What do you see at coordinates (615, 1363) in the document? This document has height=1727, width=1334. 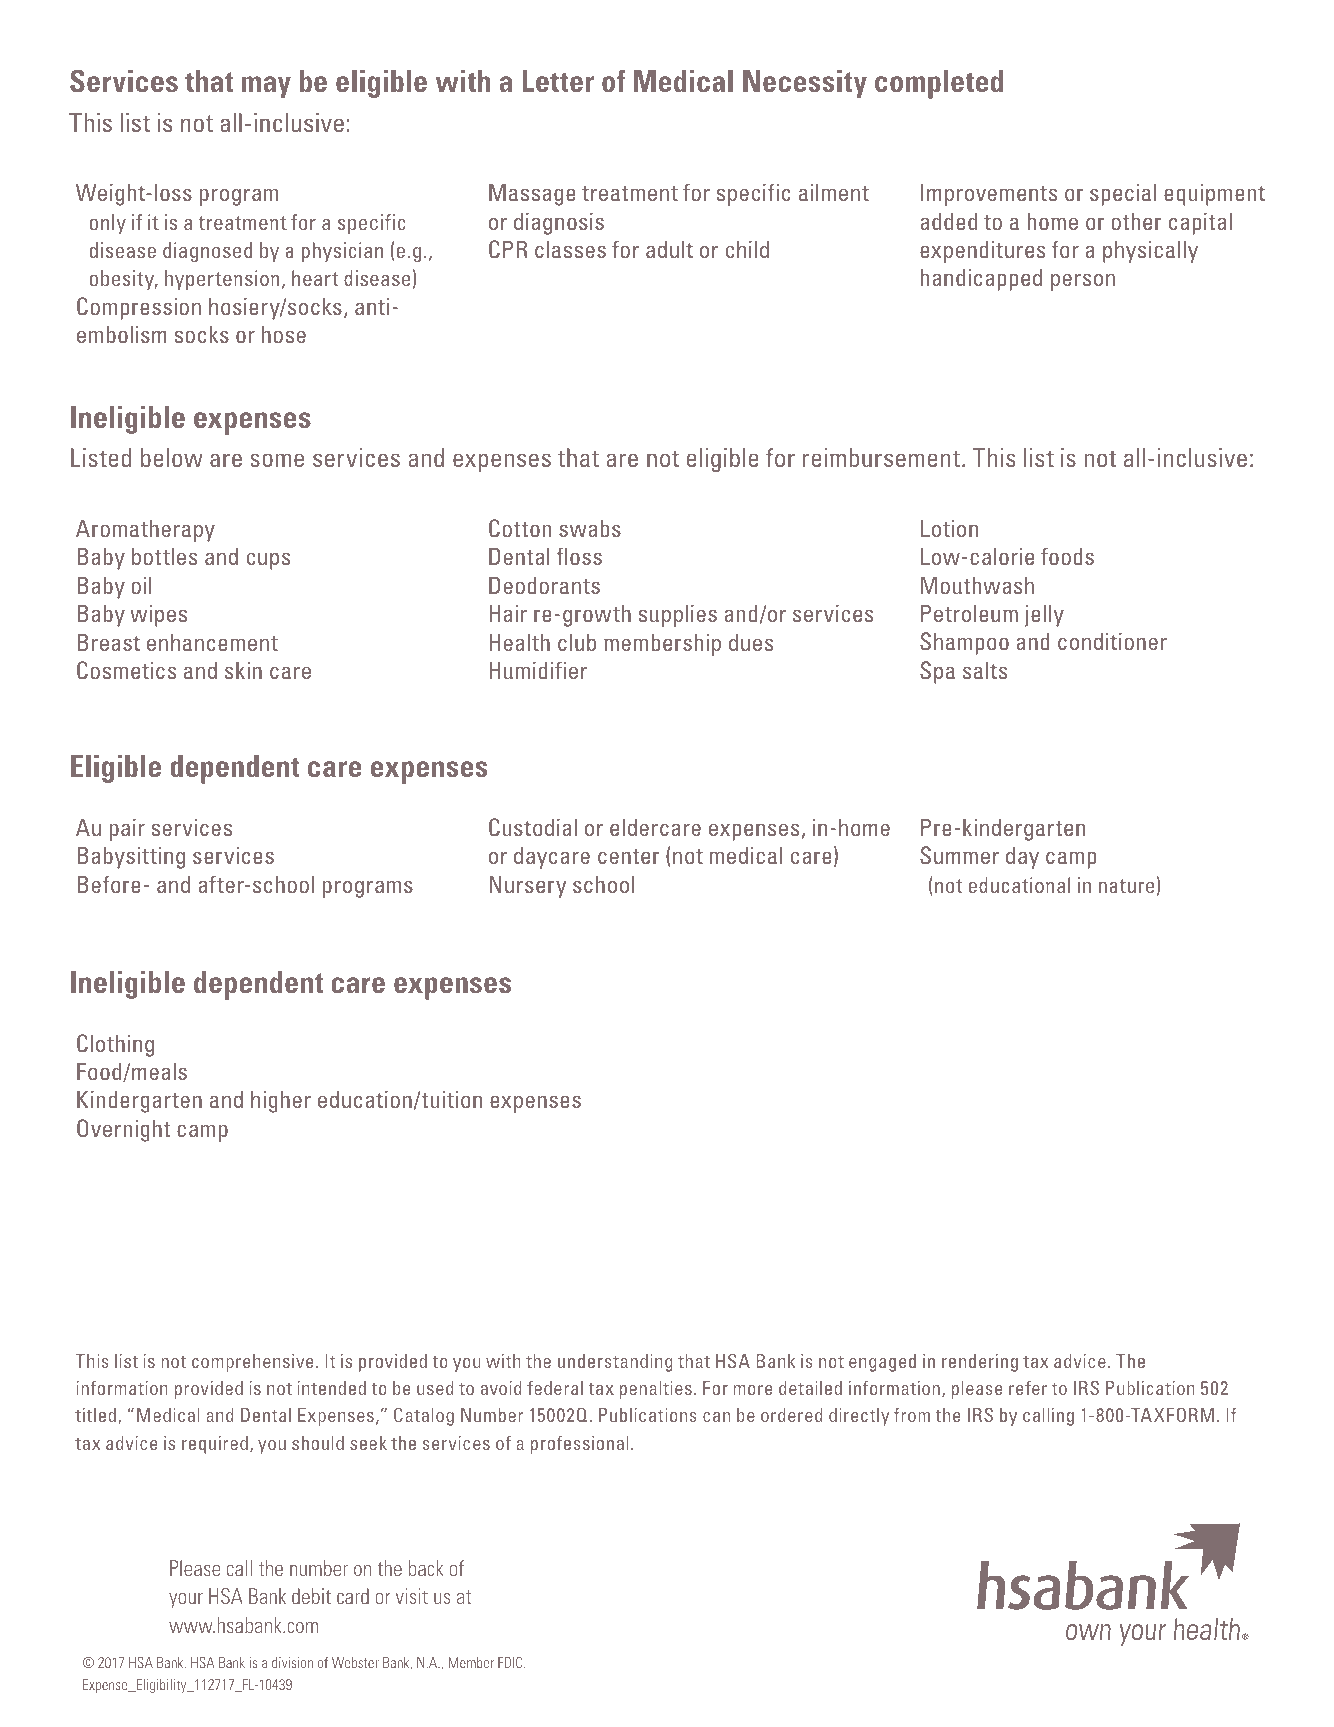 I see `understanding` at bounding box center [615, 1363].
